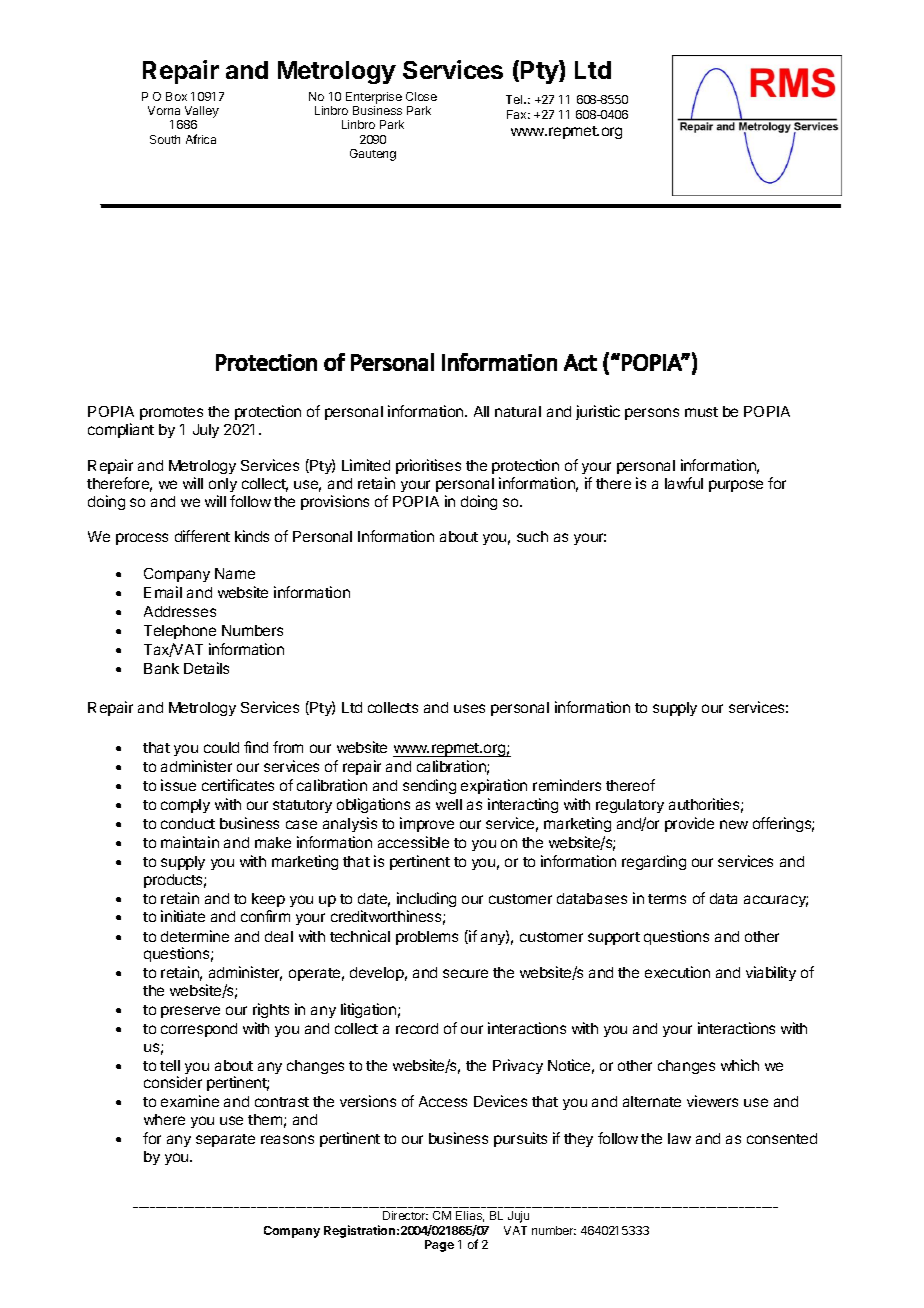 The height and width of the page is (1308, 924). Describe the element at coordinates (421, 96) in the page. I see `Close` at that location.
